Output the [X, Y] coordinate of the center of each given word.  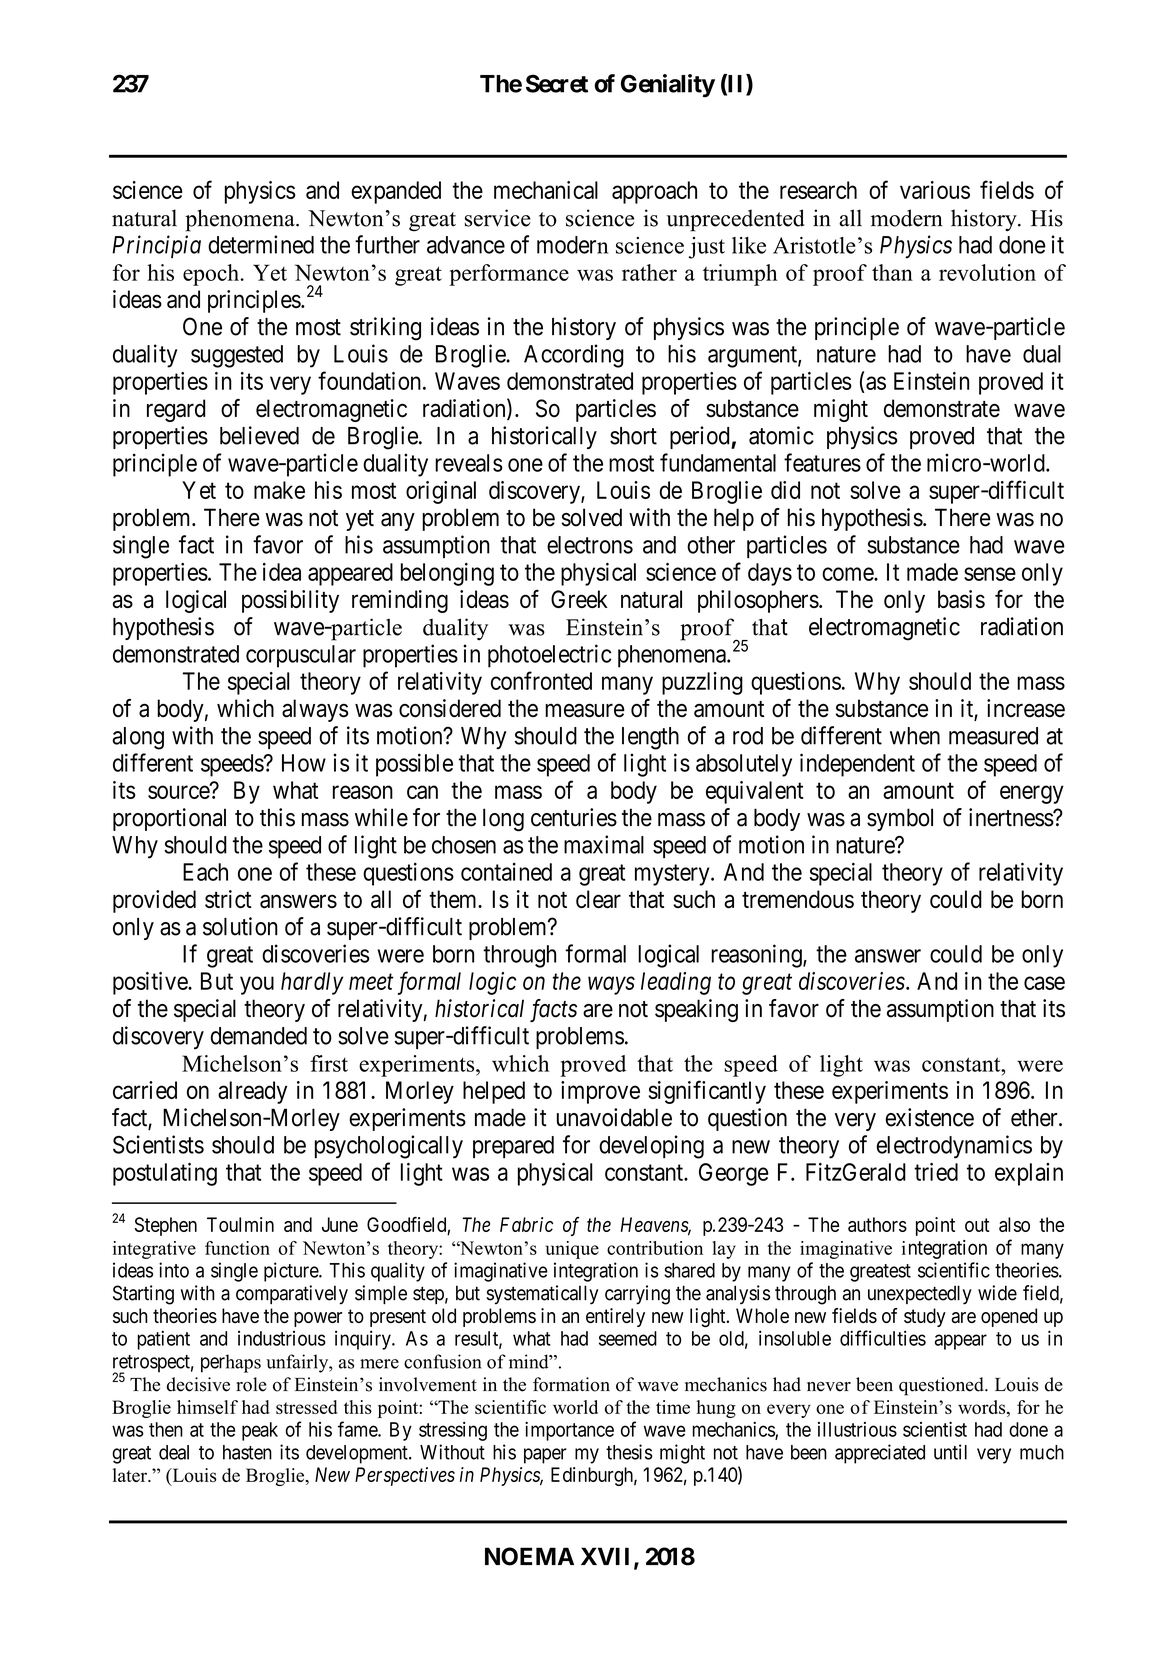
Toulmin [240, 1224]
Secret [557, 83]
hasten [247, 1452]
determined [261, 244]
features [822, 462]
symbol [900, 819]
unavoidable [614, 1117]
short [633, 436]
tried [936, 1172]
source [179, 792]
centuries [574, 817]
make [279, 490]
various [935, 190]
